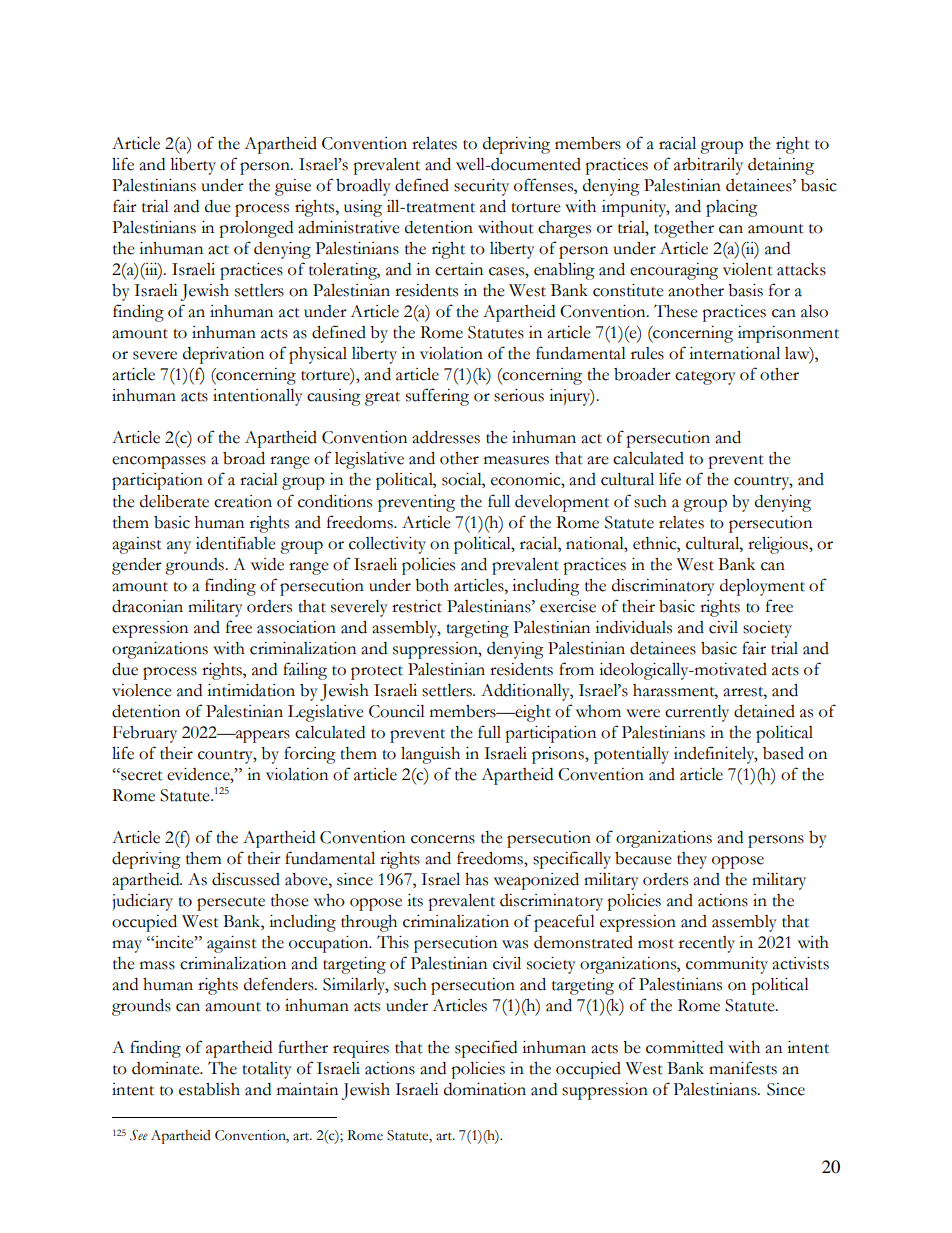 This screenshot has width=952, height=1233. What do you see at coordinates (764, 711) in the screenshot?
I see `detained` at bounding box center [764, 711].
